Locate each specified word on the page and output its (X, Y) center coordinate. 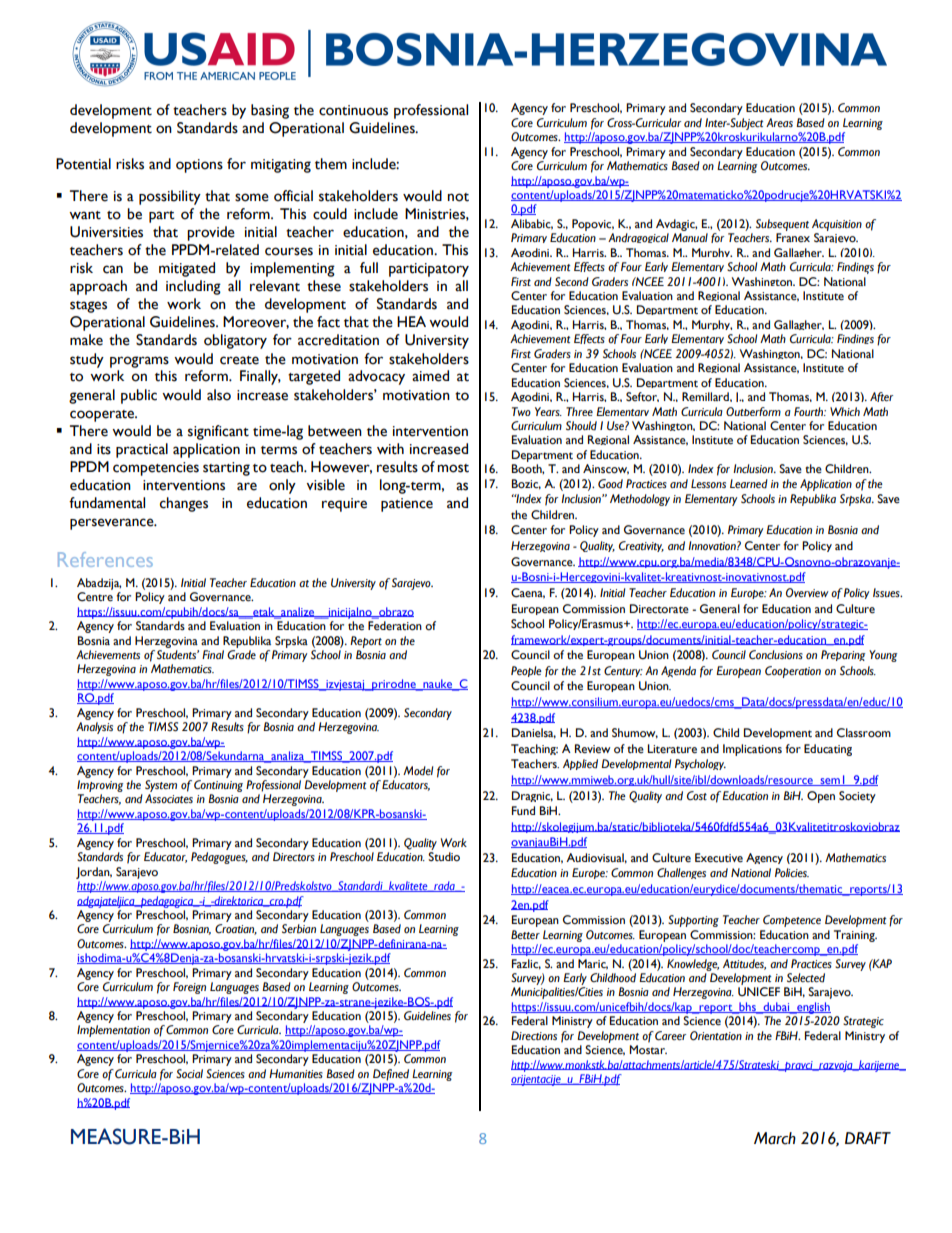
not (458, 197)
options (199, 166)
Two (521, 411)
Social (189, 1073)
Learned (749, 484)
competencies (156, 469)
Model (418, 771)
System (161, 786)
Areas (779, 122)
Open (821, 797)
